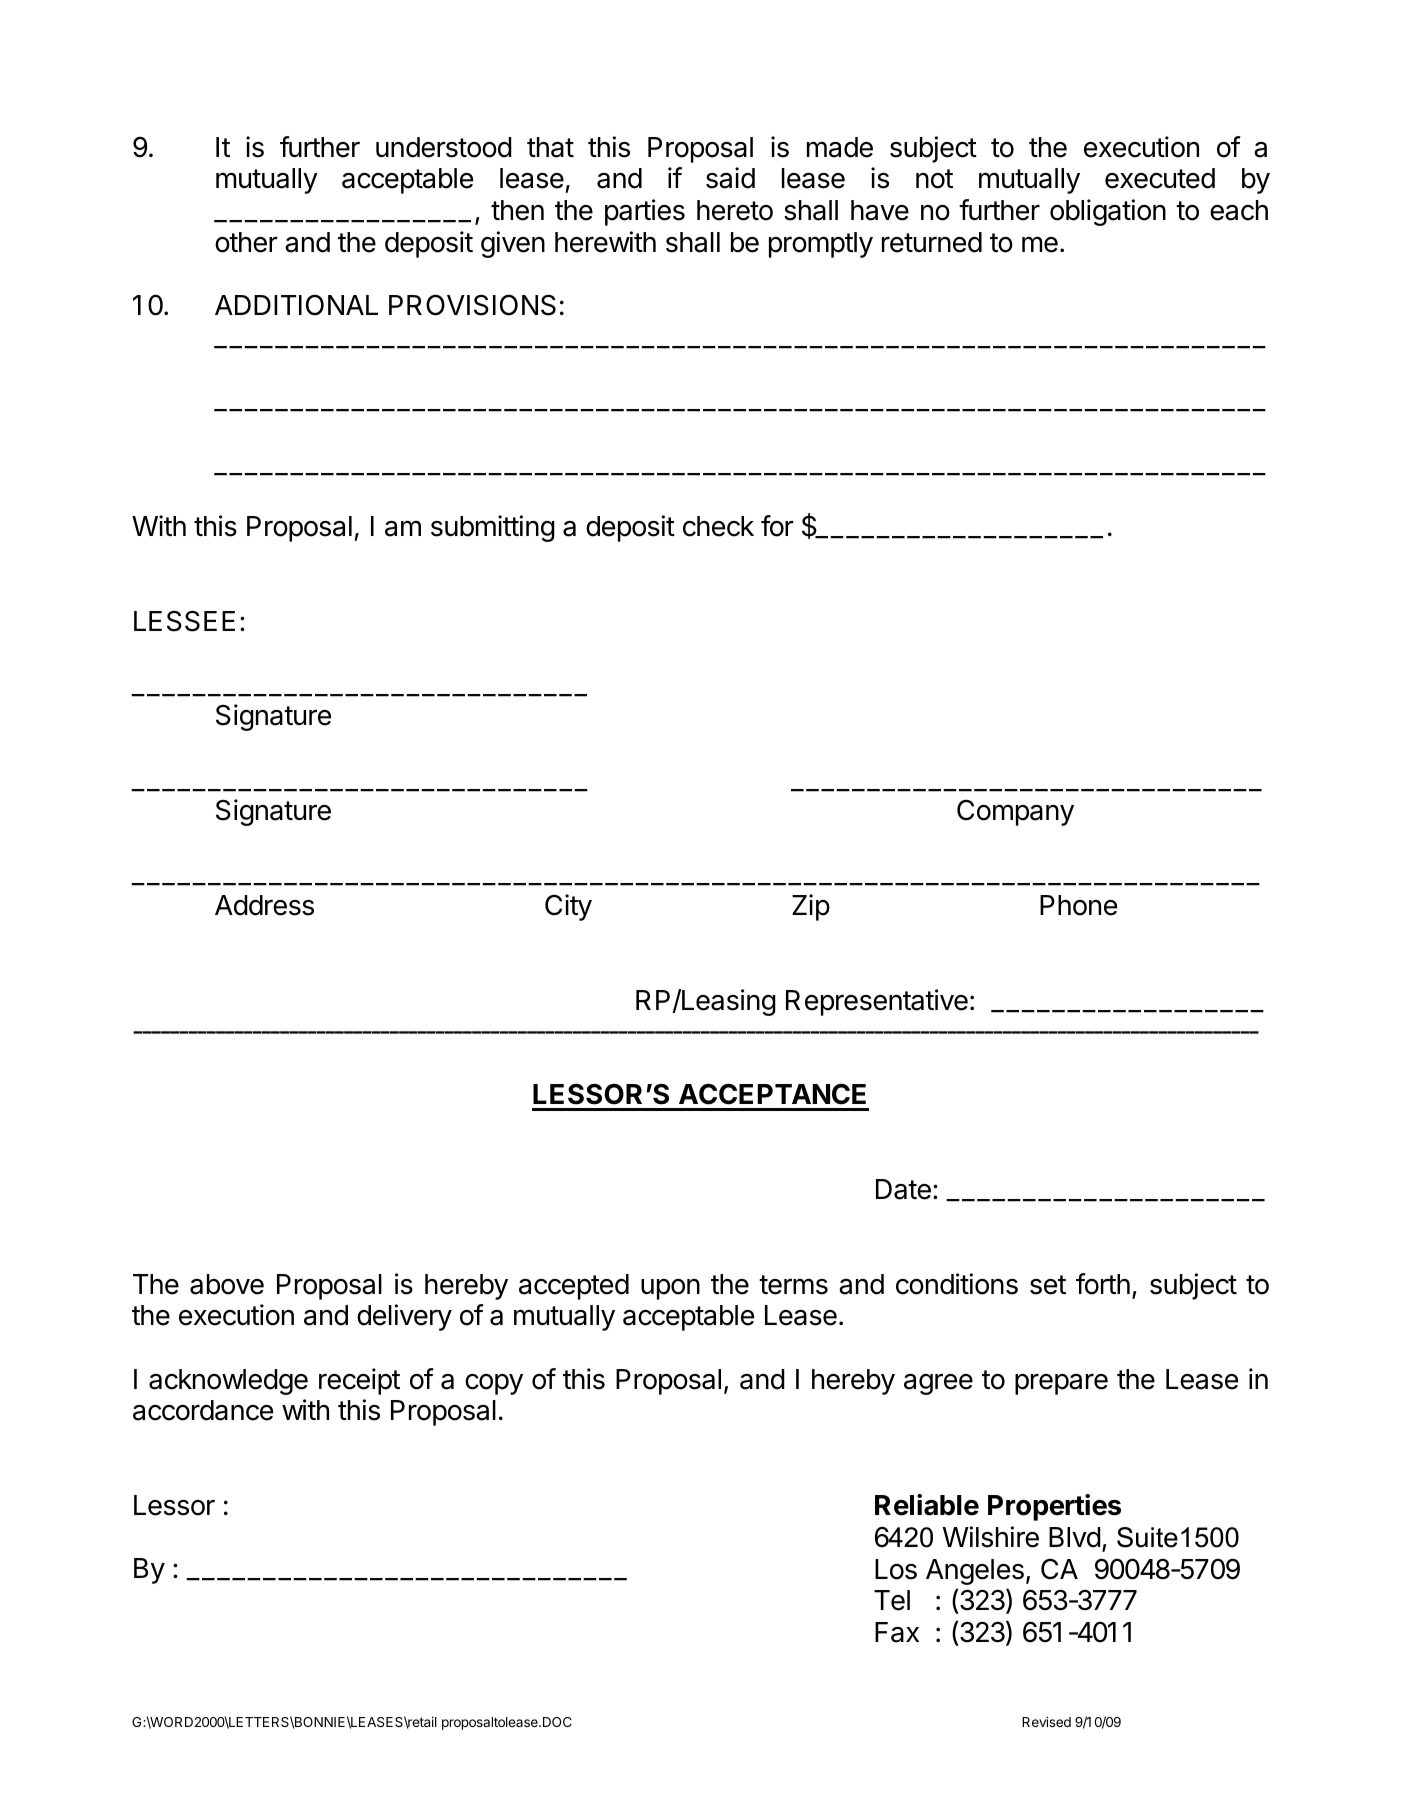  Describe the element at coordinates (718, 526) in the screenshot. I see `check` at that location.
